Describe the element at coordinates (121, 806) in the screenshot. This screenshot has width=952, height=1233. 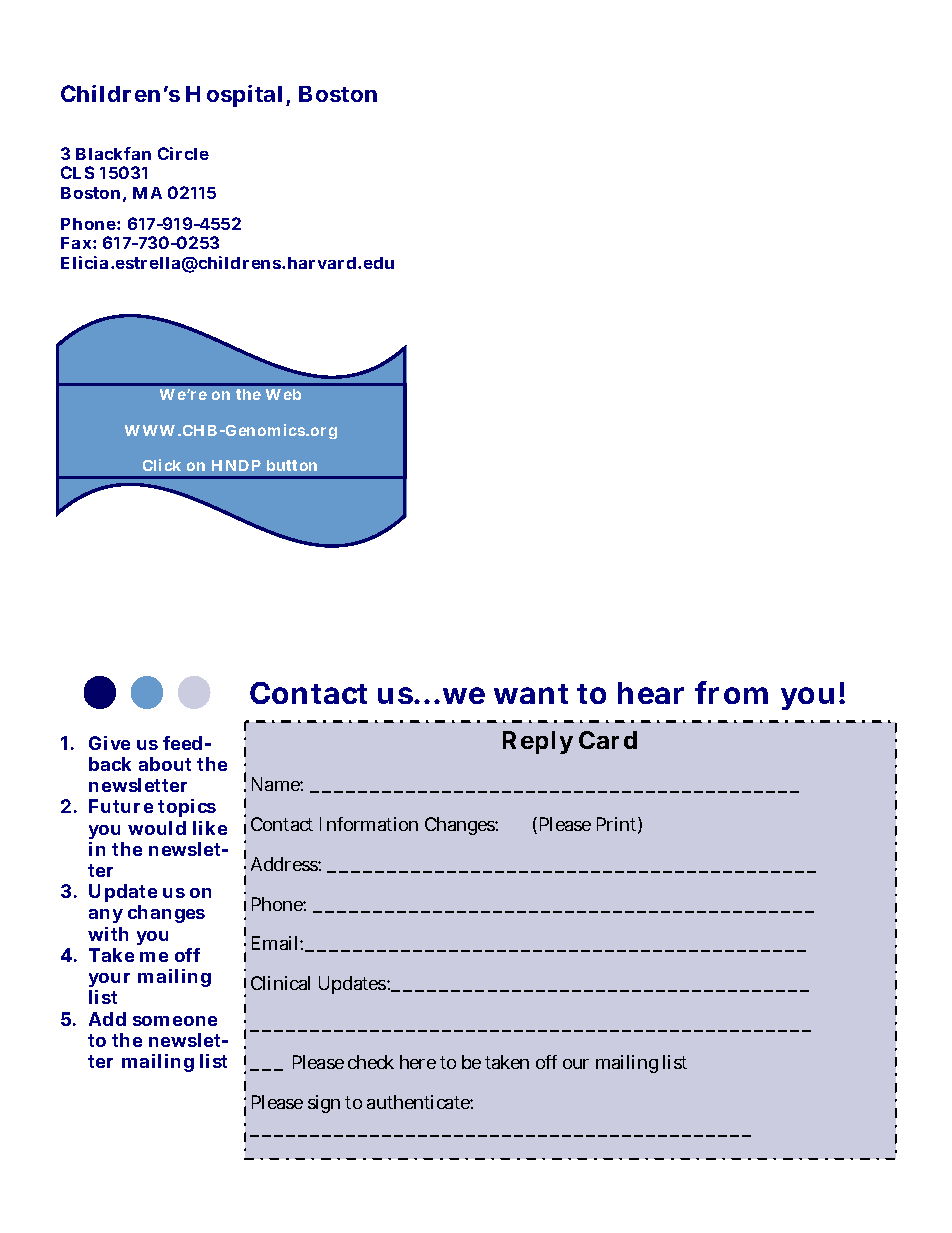
I see `Future` at that location.
